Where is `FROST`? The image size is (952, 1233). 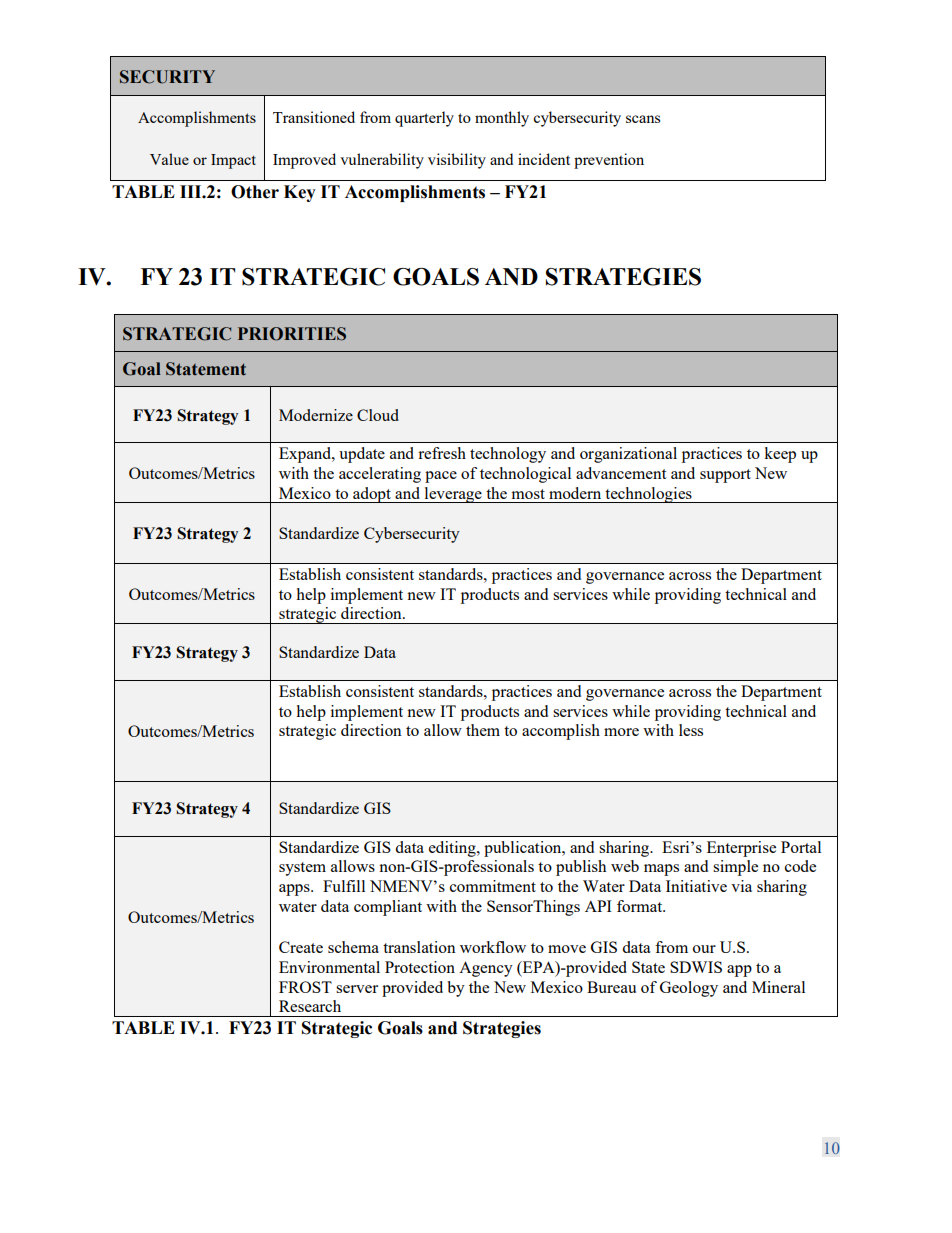
FROST is located at coordinates (305, 987).
